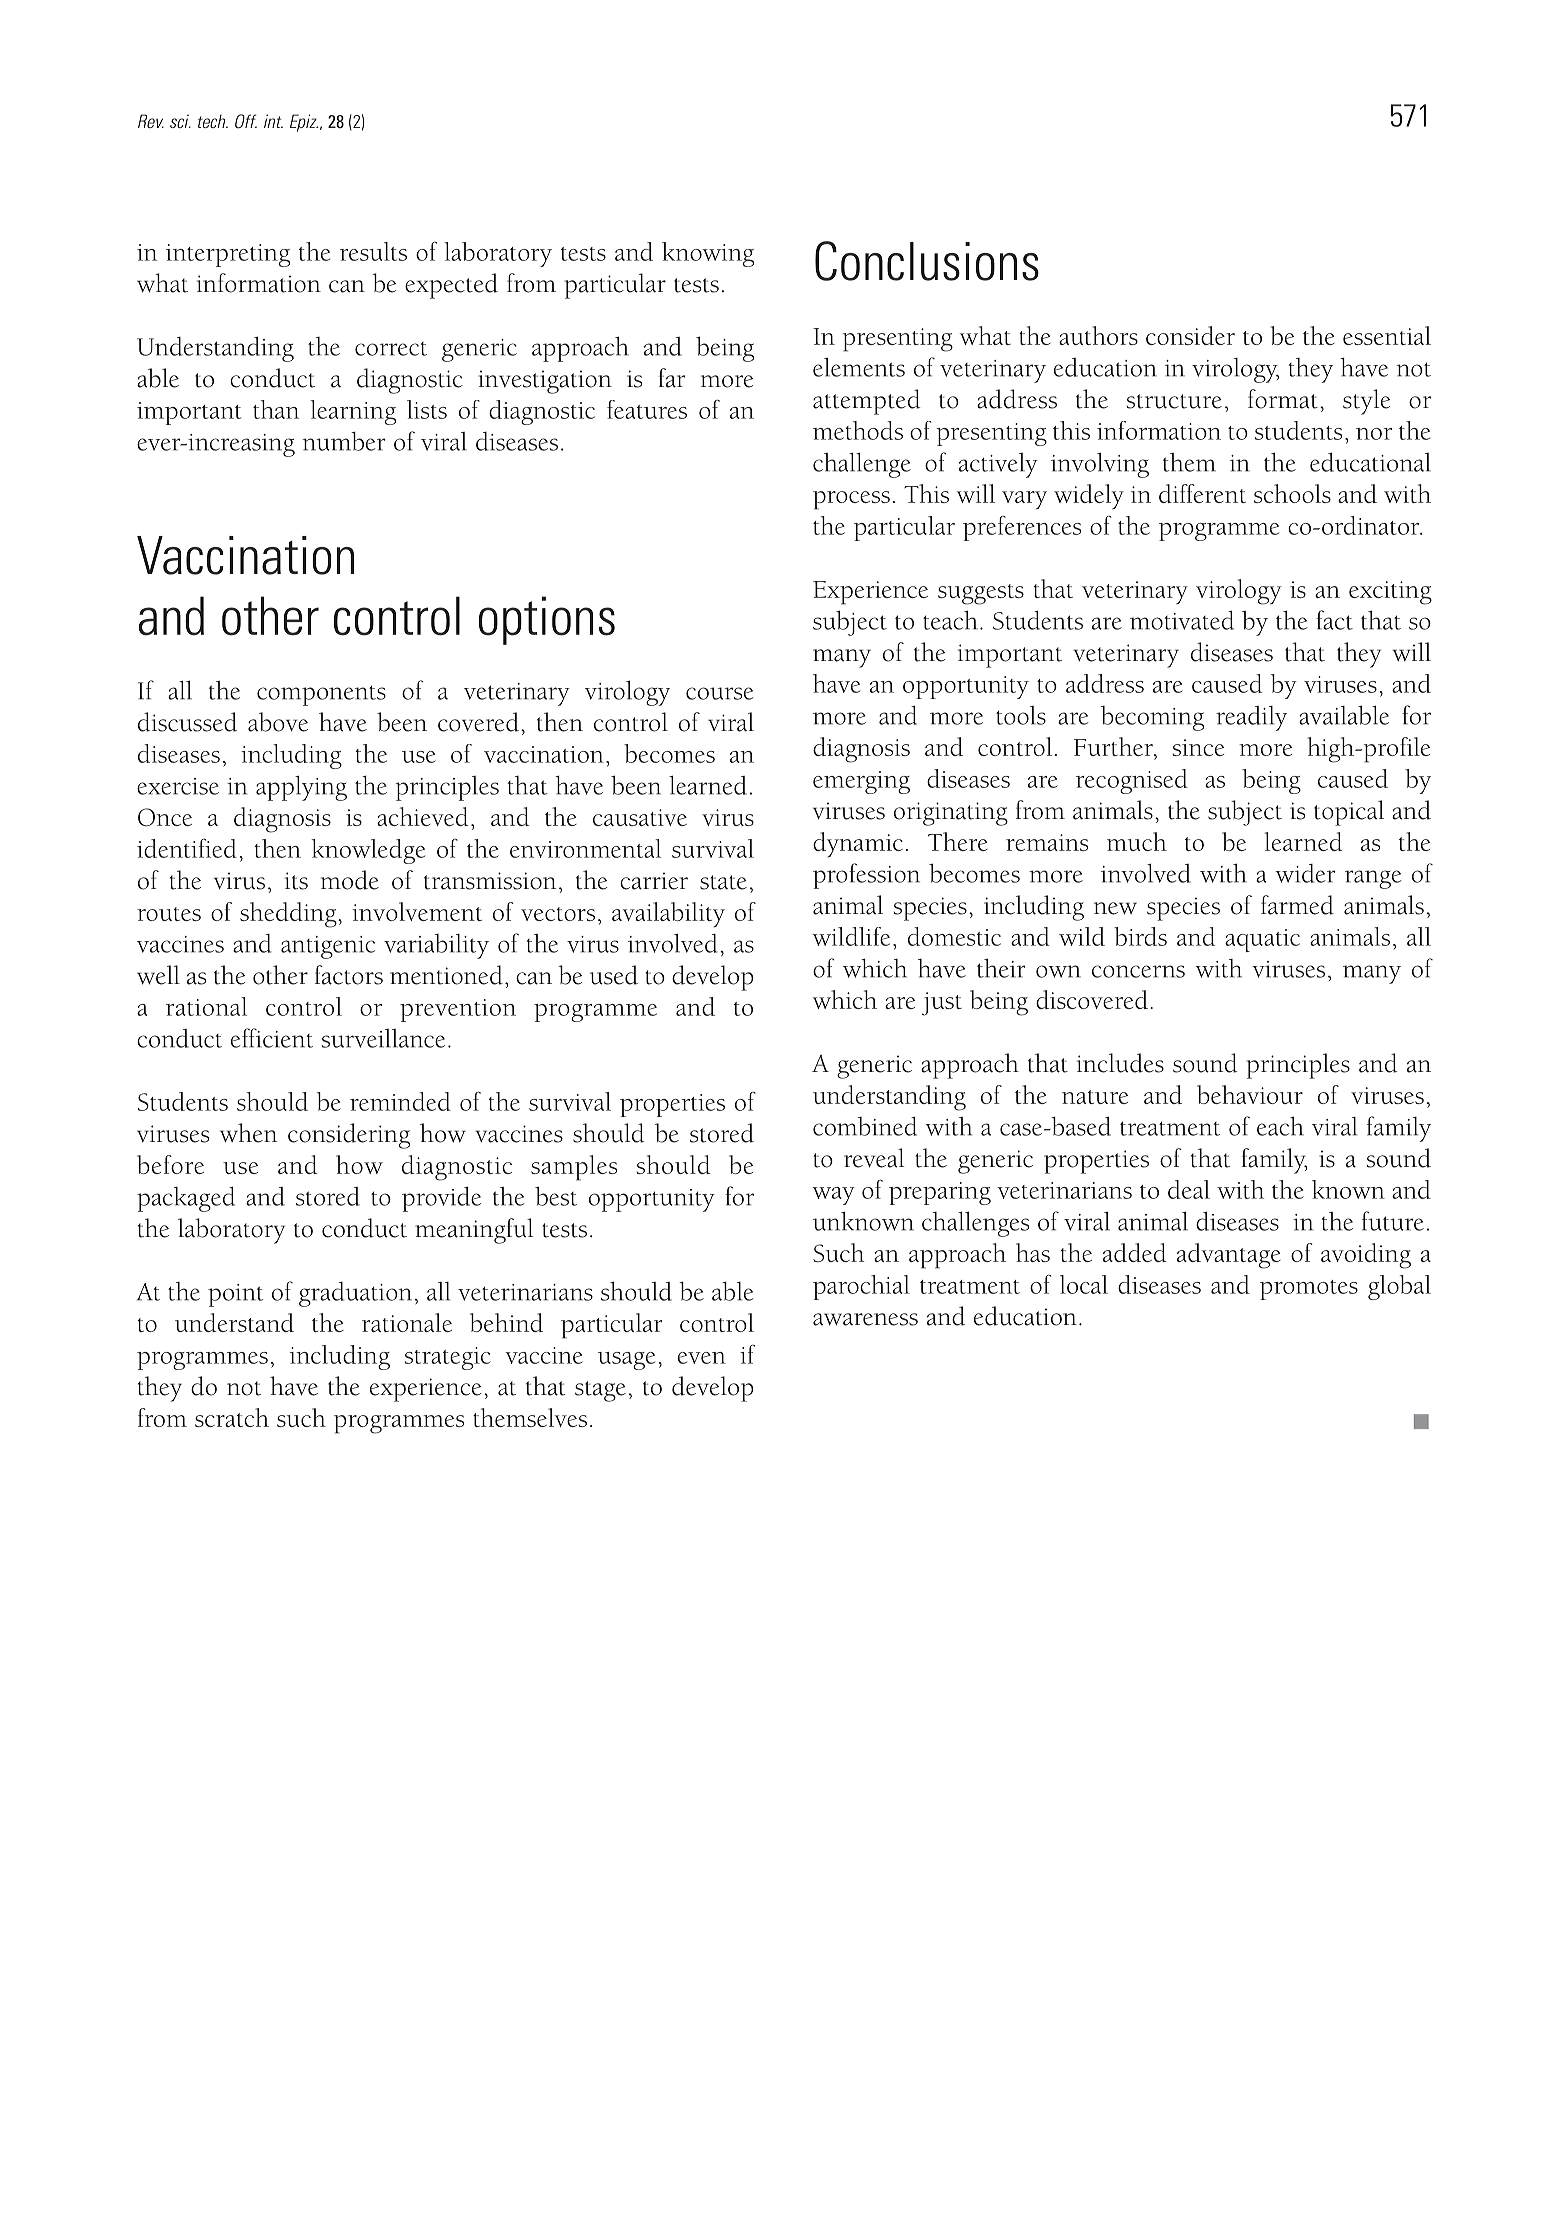 Image resolution: width=1568 pixels, height=2219 pixels. What do you see at coordinates (708, 254) in the screenshot?
I see `knowing` at bounding box center [708, 254].
